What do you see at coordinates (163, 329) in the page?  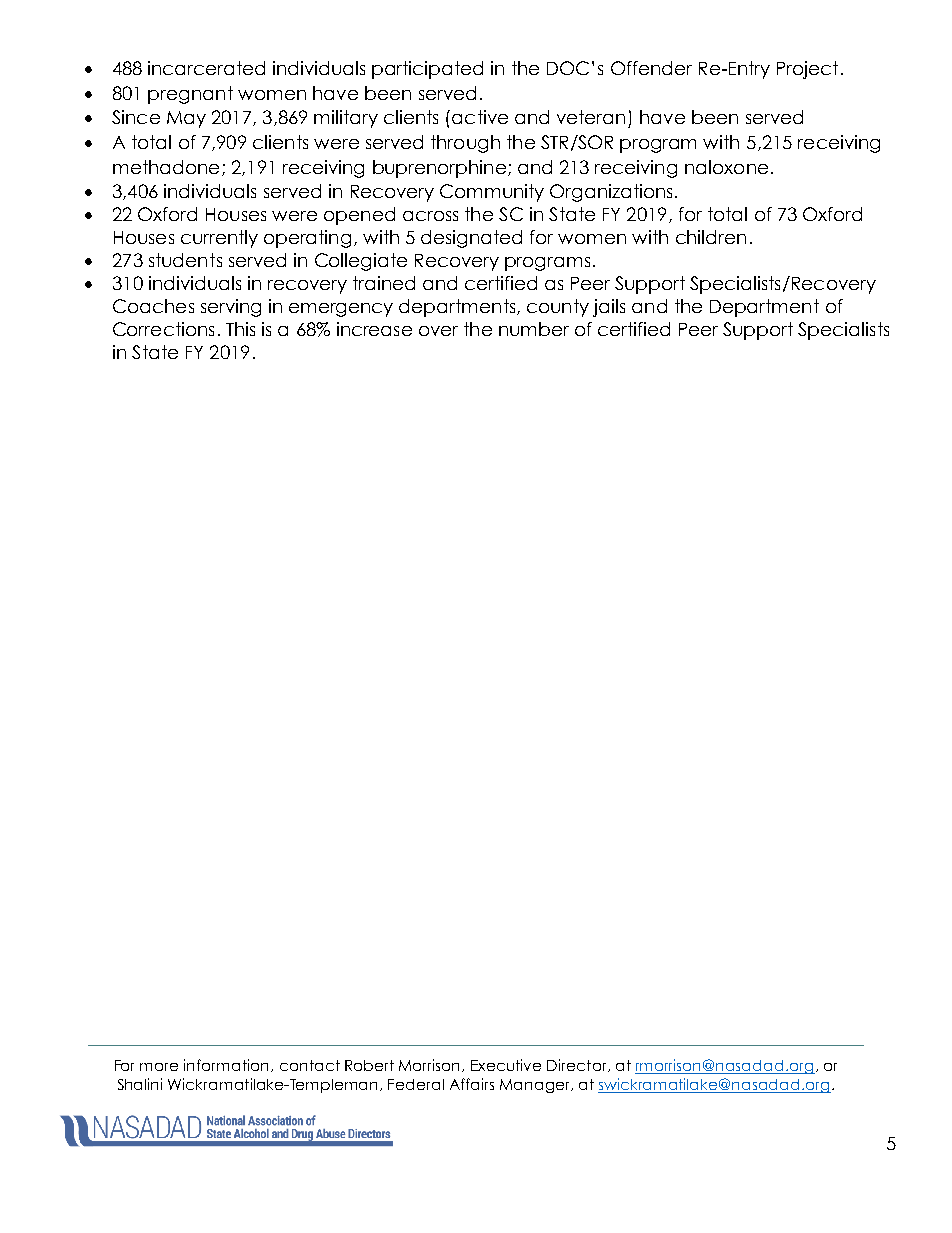 I see `Corrections` at bounding box center [163, 329].
